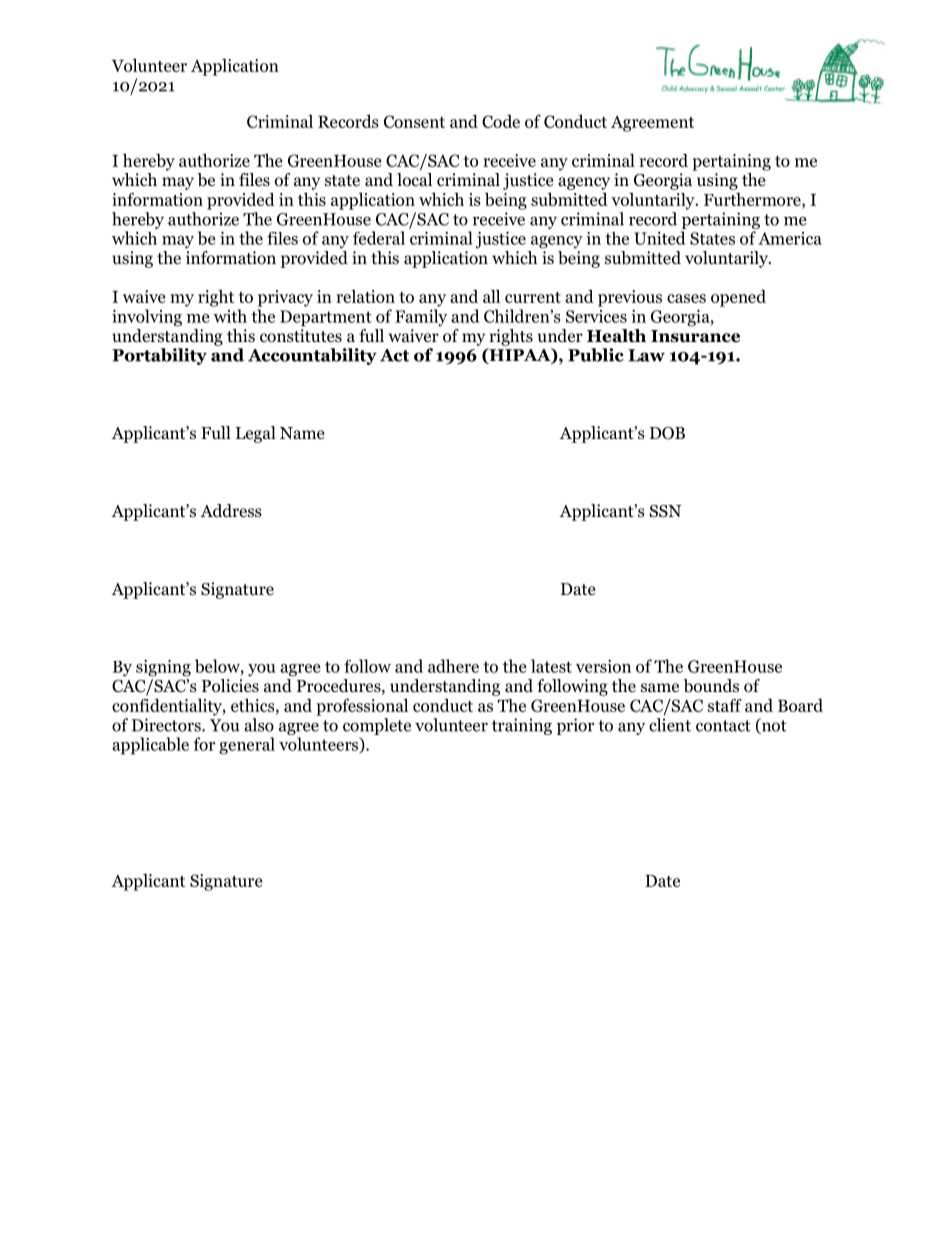 This screenshot has width=952, height=1233. I want to click on Name, so click(302, 433).
